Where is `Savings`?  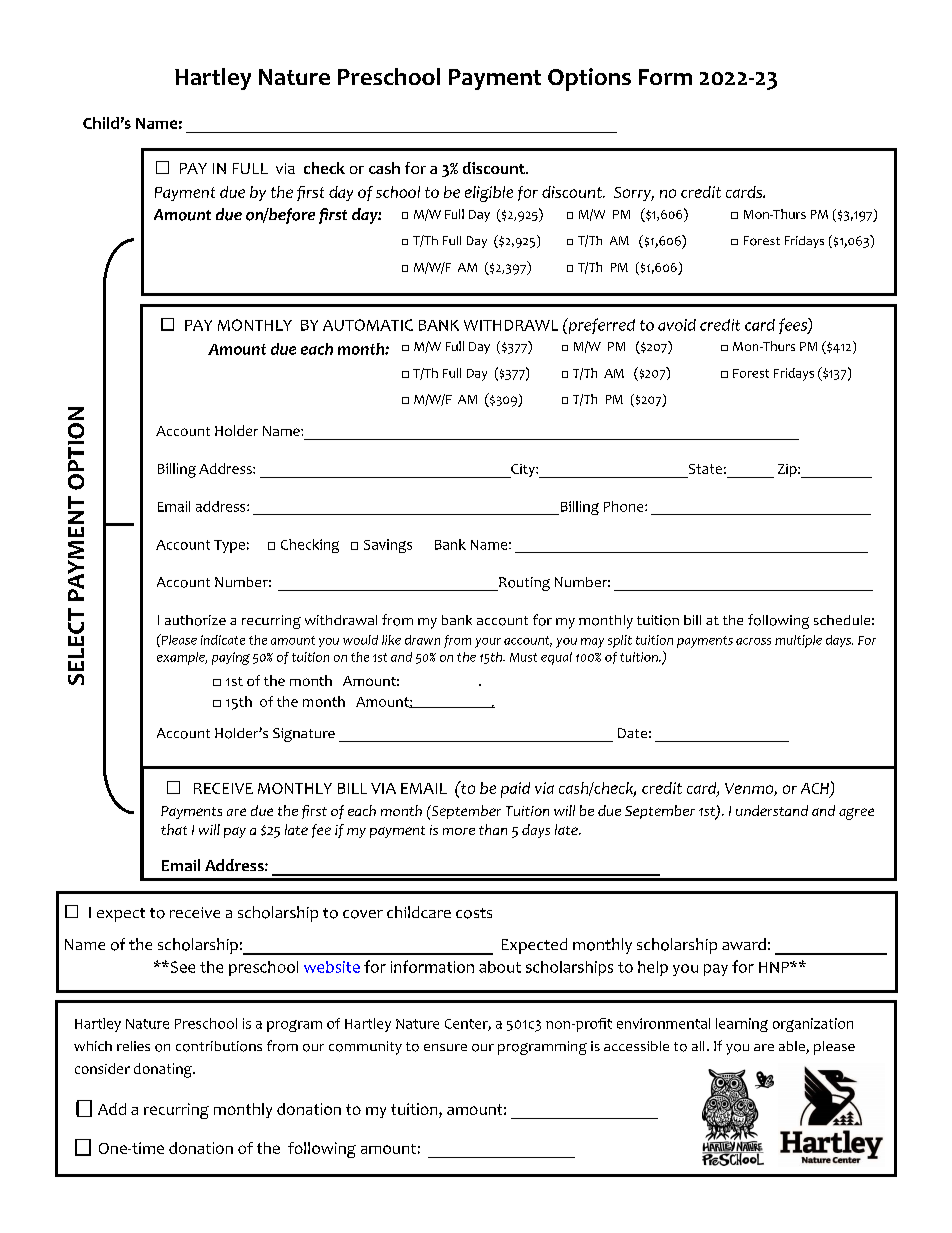
Savings is located at coordinates (388, 546).
